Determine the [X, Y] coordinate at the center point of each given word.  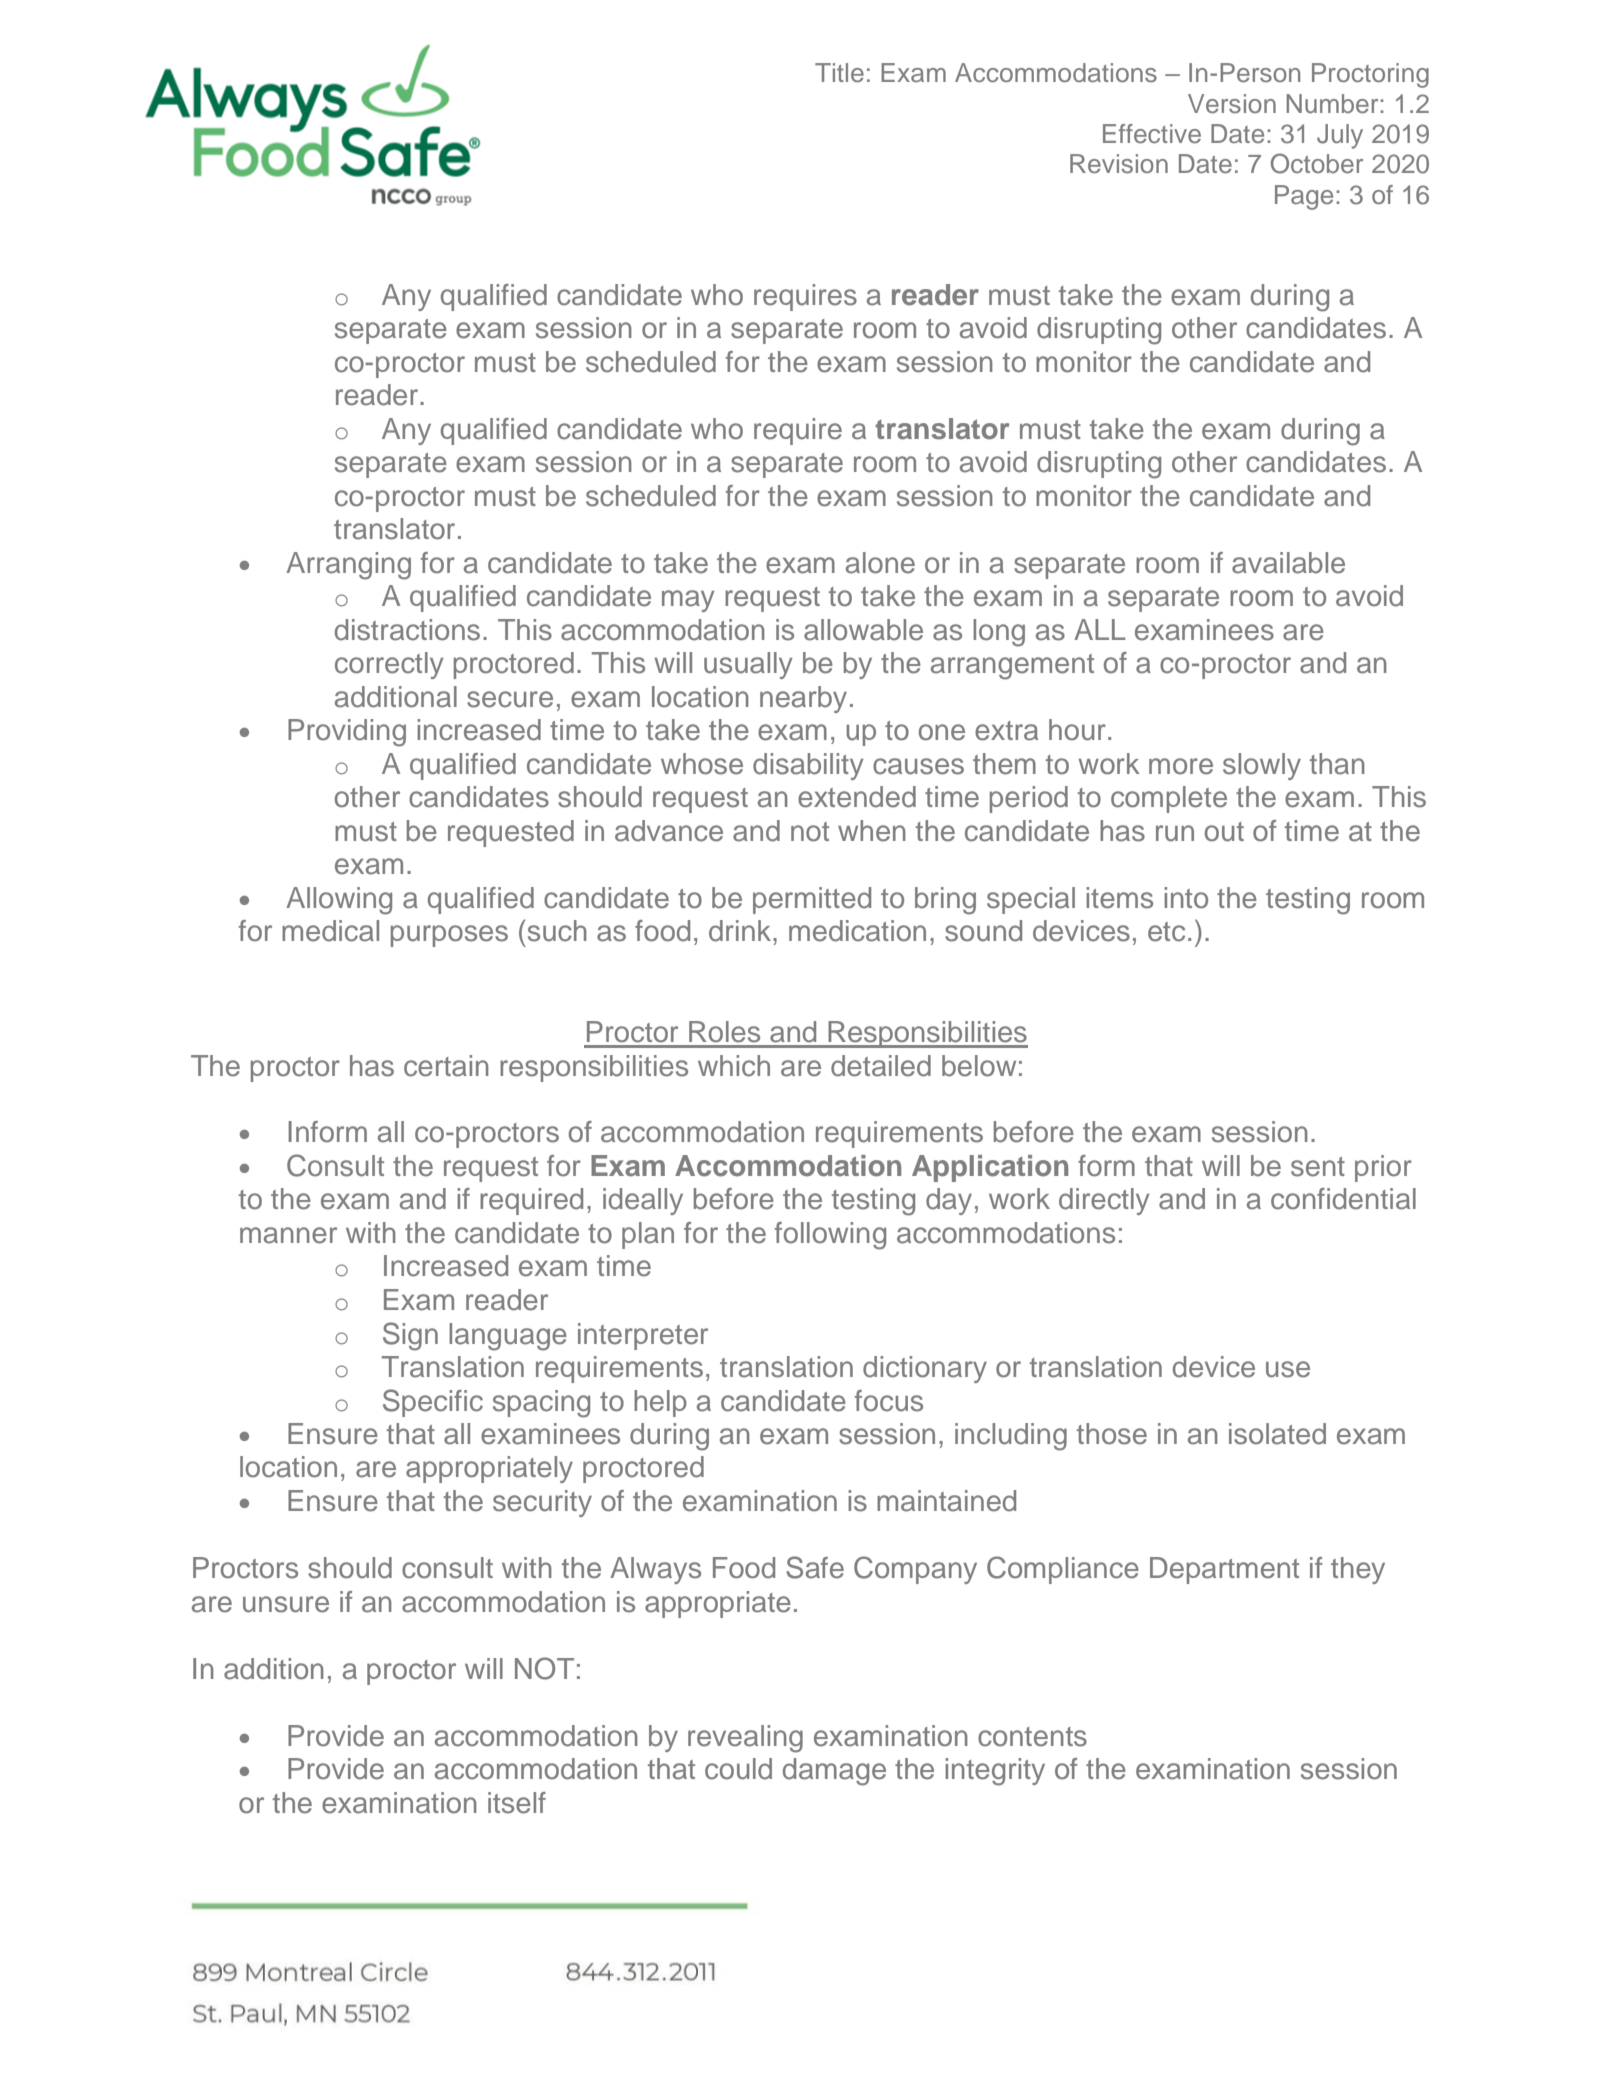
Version [1232, 104]
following [830, 1236]
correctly [389, 665]
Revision [1119, 164]
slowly [1262, 766]
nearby [803, 699]
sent [1318, 1167]
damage [834, 1772]
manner [288, 1235]
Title [839, 73]
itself [517, 1803]
